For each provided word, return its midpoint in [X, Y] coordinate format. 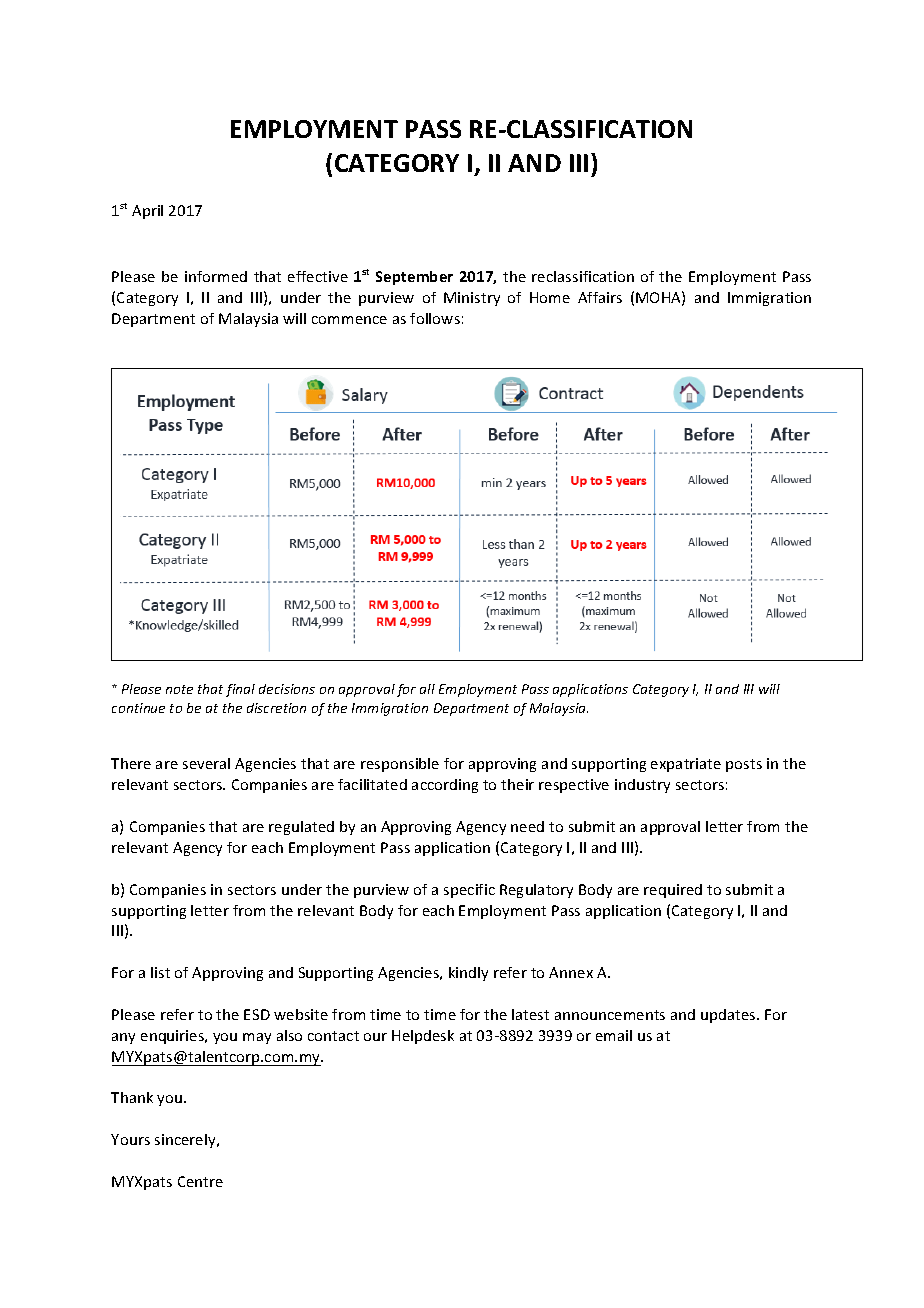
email [614, 1035]
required [673, 891]
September [414, 278]
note [179, 689]
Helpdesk [423, 1037]
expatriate [686, 765]
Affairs [600, 297]
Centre [200, 1181]
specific [469, 891]
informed [216, 276]
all [427, 689]
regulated [301, 828]
